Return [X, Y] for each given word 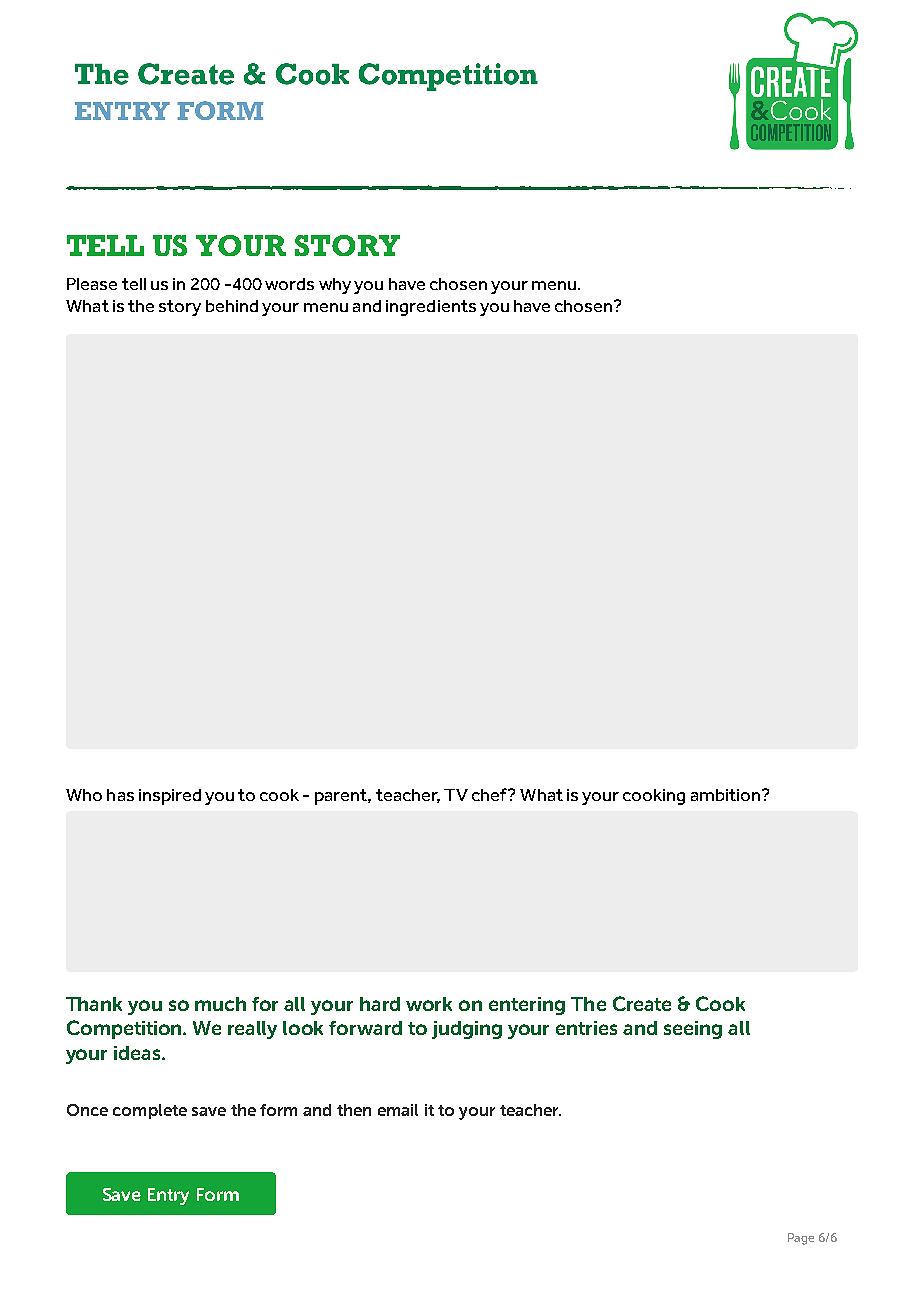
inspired [170, 797]
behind [232, 306]
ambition [725, 795]
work [429, 1004]
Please [92, 284]
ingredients [431, 308]
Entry [168, 1196]
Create [642, 1003]
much [220, 1004]
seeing [693, 1030]
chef [491, 794]
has [120, 795]
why [335, 286]
